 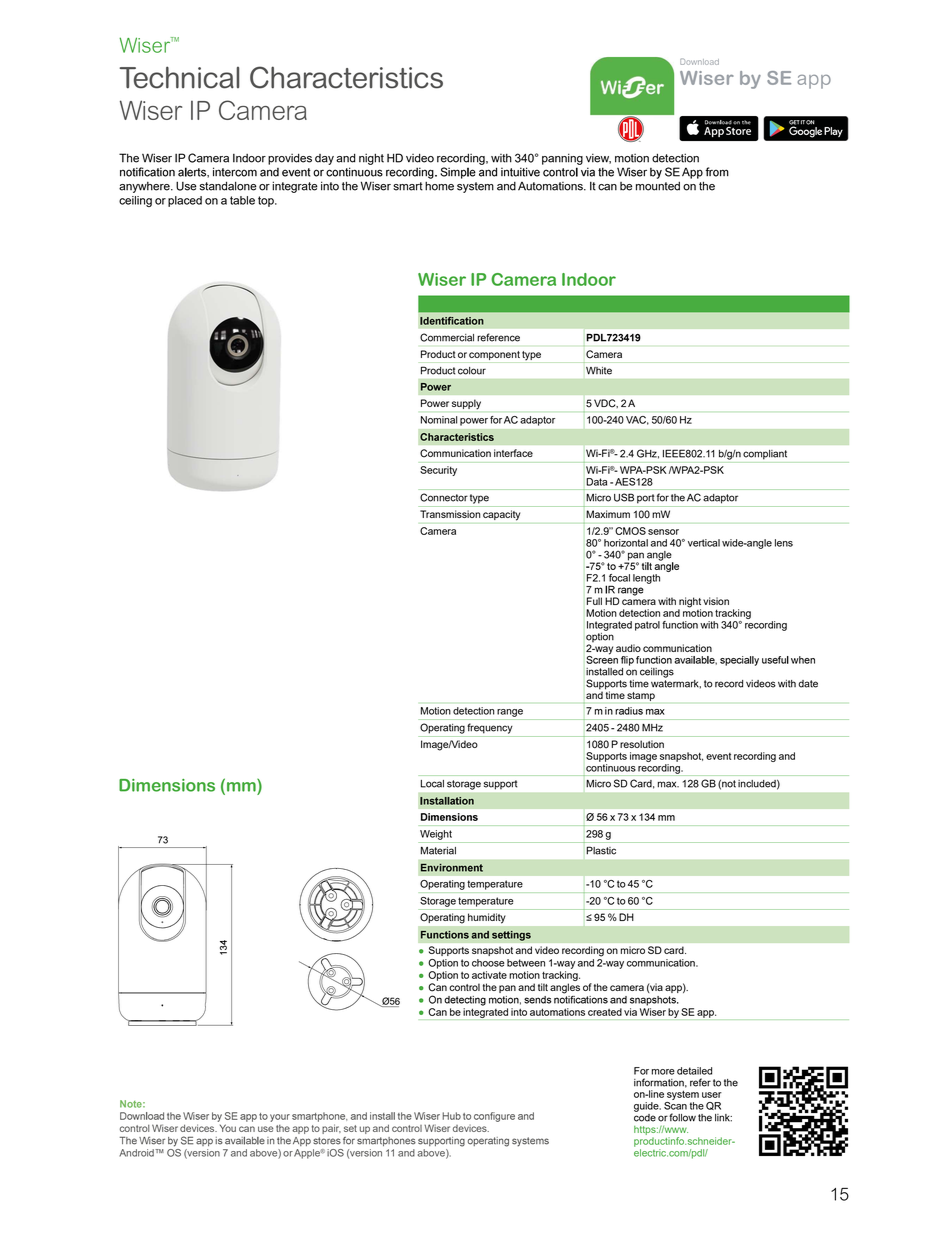 I want to click on function, so click(x=680, y=625).
